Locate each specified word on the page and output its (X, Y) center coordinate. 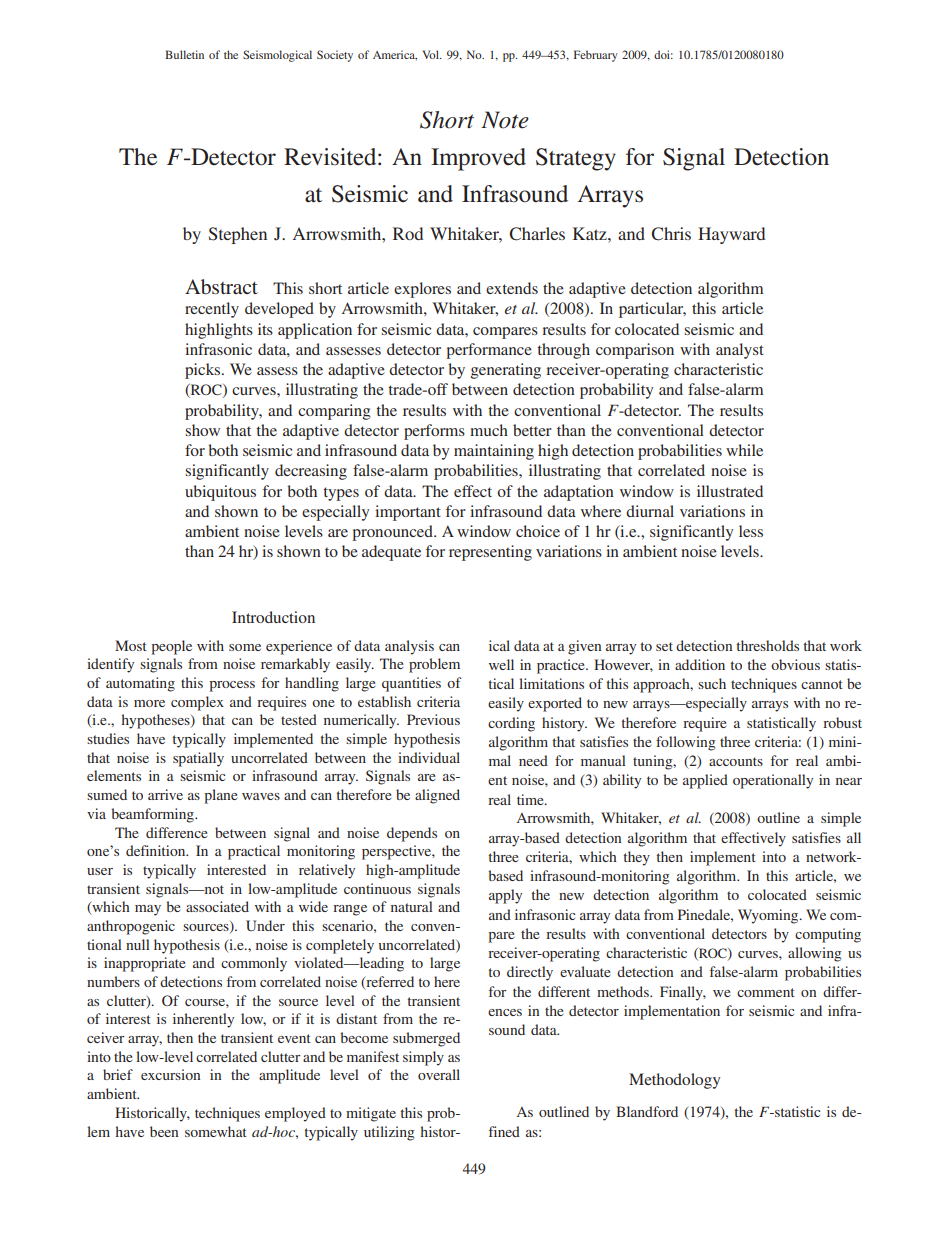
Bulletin (184, 54)
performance (489, 351)
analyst (740, 351)
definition (157, 850)
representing (490, 553)
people (171, 647)
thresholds (768, 645)
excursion (170, 1074)
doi (663, 54)
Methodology (674, 1081)
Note (505, 120)
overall (439, 1074)
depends (412, 834)
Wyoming (769, 916)
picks (204, 371)
